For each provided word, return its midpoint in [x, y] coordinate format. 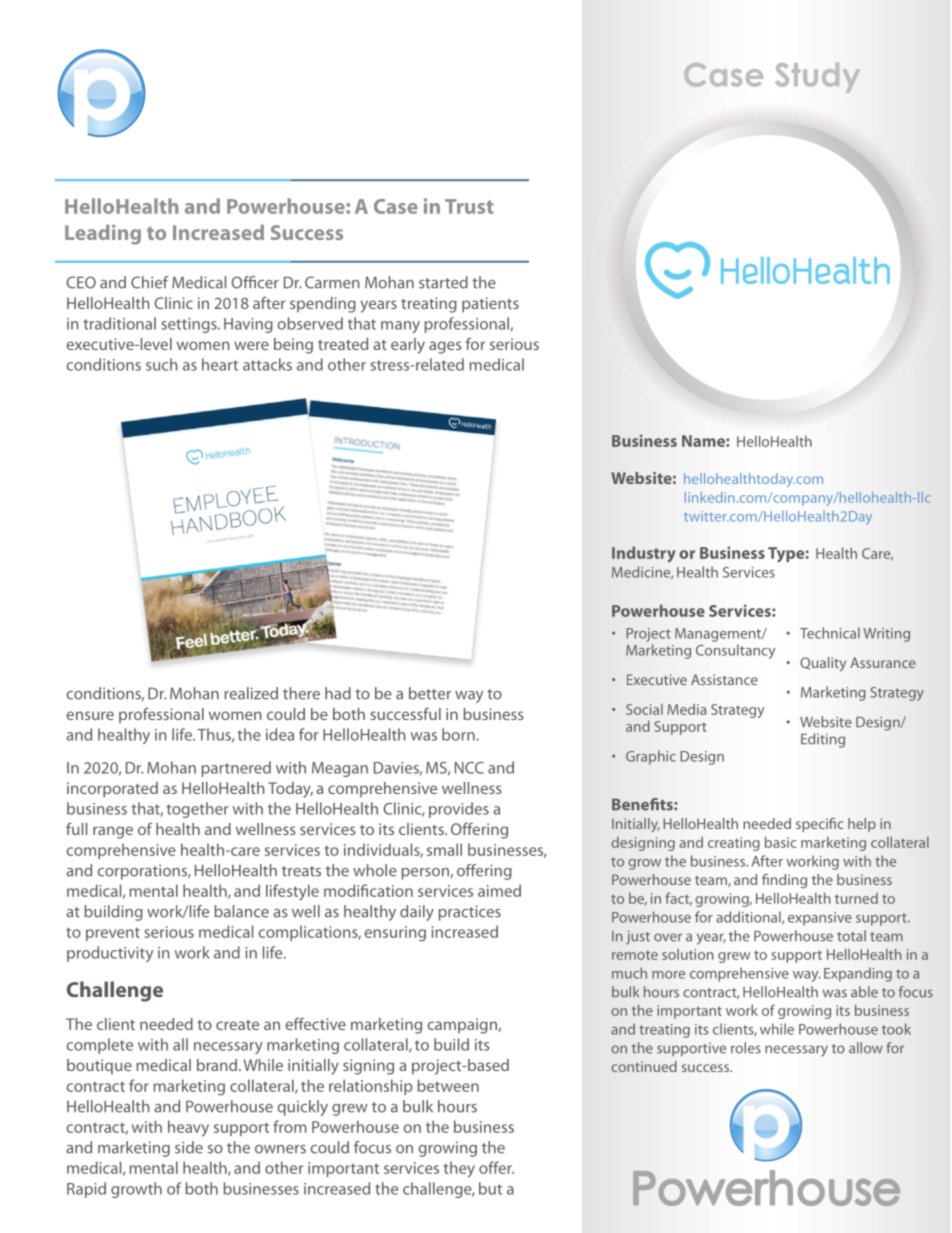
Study [817, 78]
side [189, 1147]
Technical [830, 633]
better [430, 693]
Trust [469, 206]
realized [251, 693]
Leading [103, 234]
